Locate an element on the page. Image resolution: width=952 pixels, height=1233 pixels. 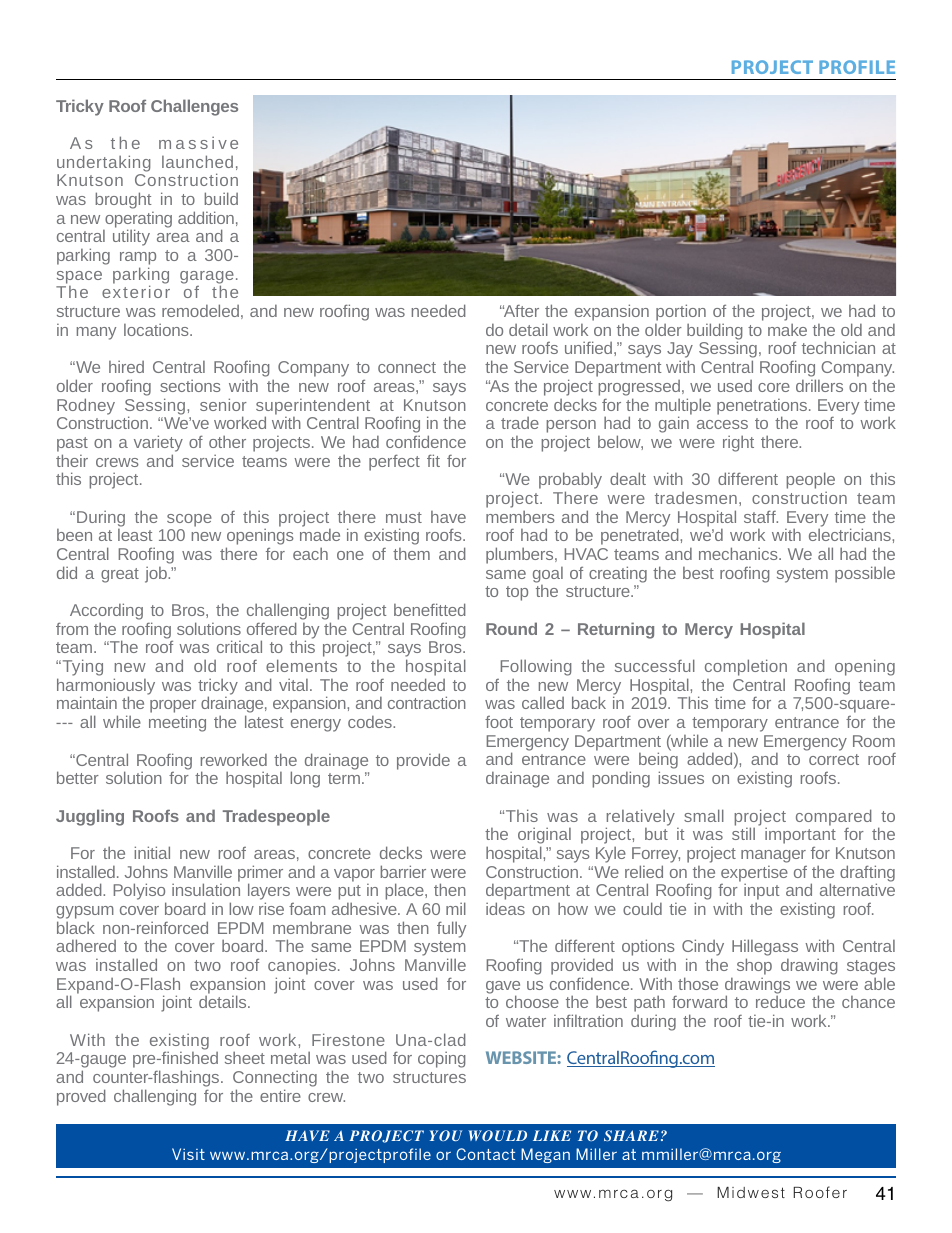
After is located at coordinates (520, 311).
